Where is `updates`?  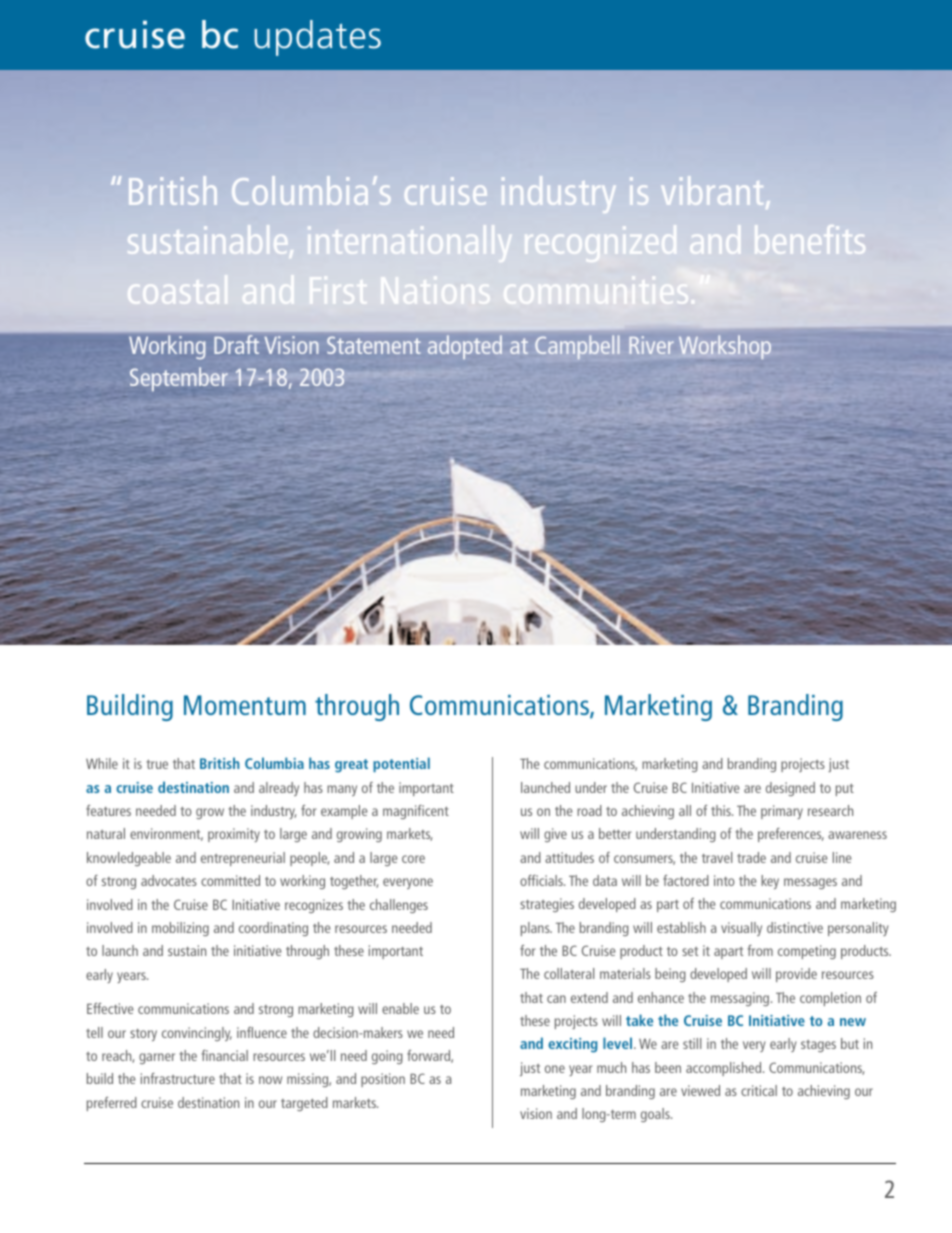
updates is located at coordinates (317, 38).
